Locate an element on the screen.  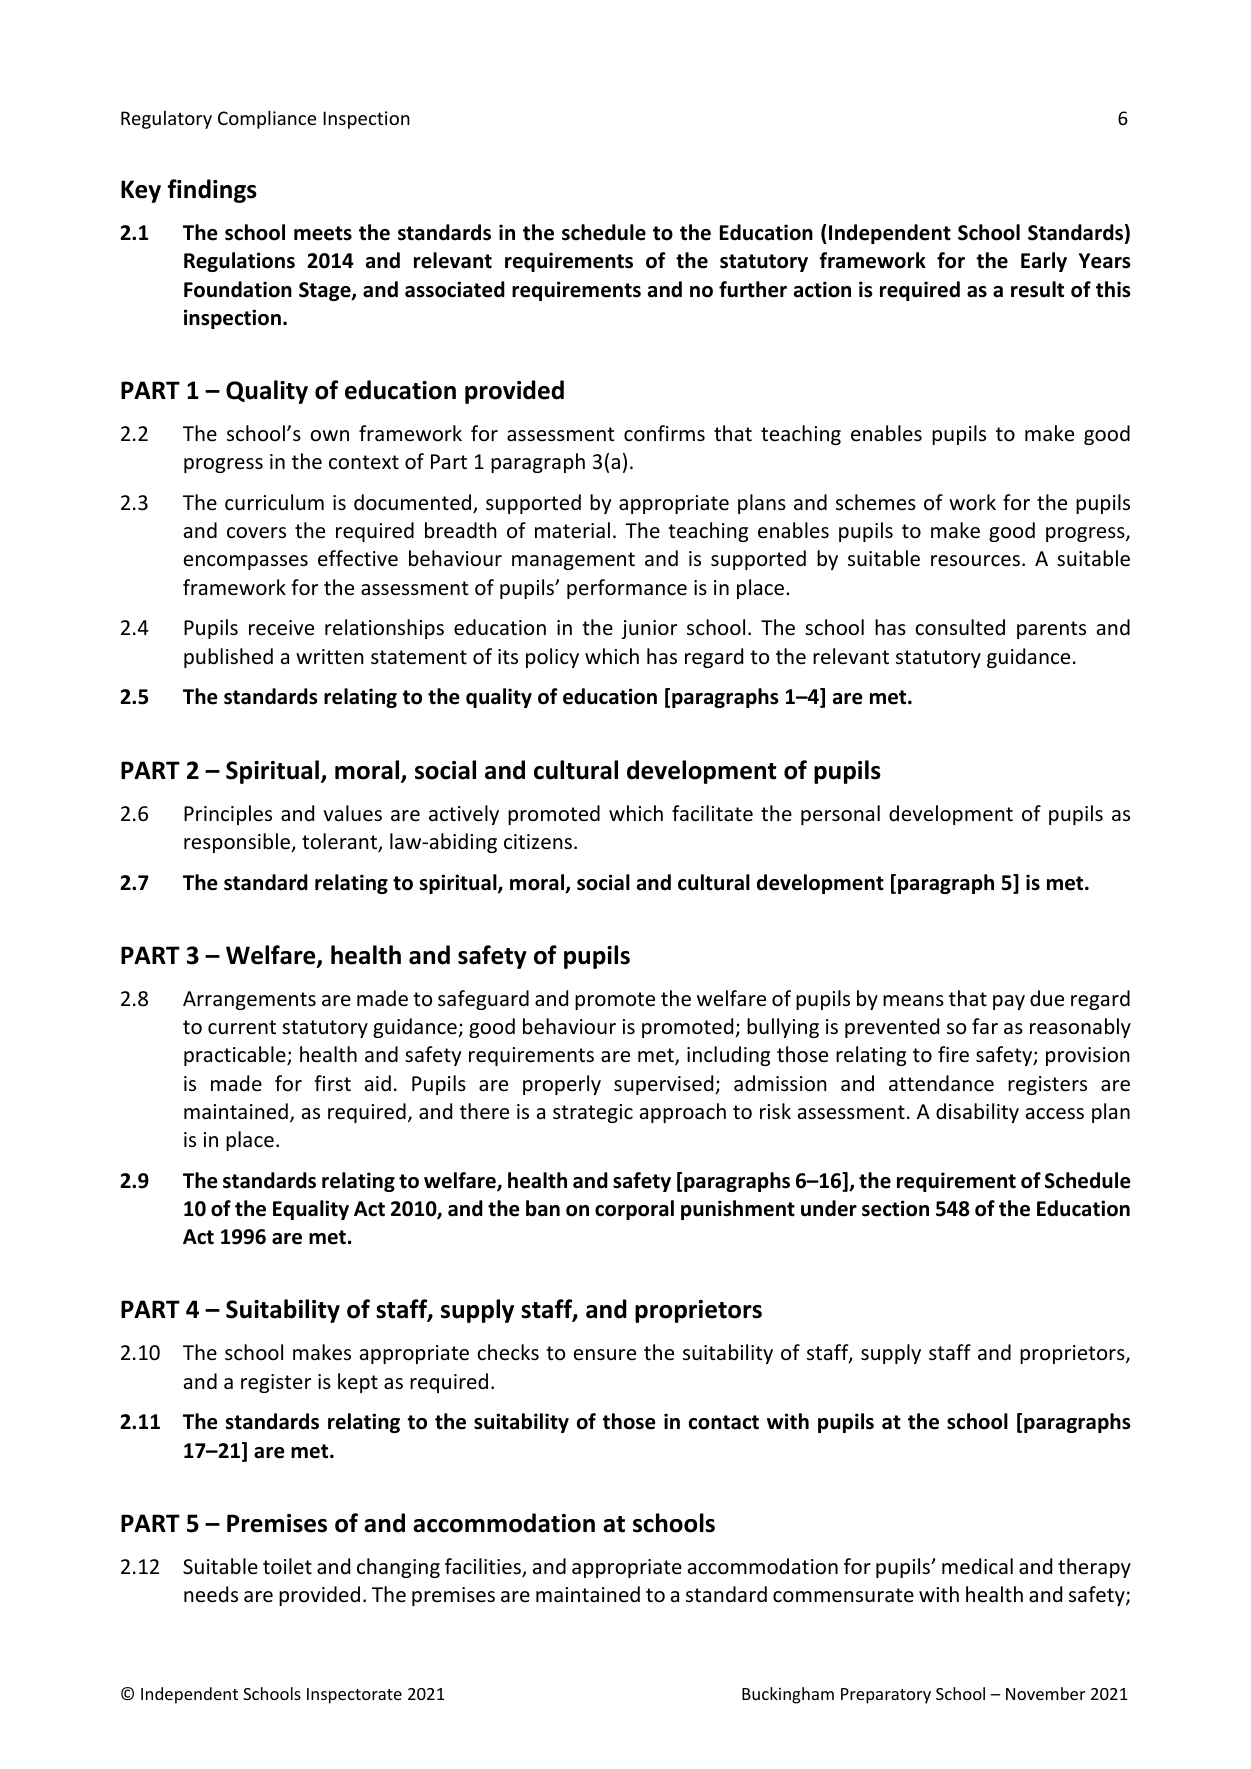
supervised is located at coordinates (665, 1085).
